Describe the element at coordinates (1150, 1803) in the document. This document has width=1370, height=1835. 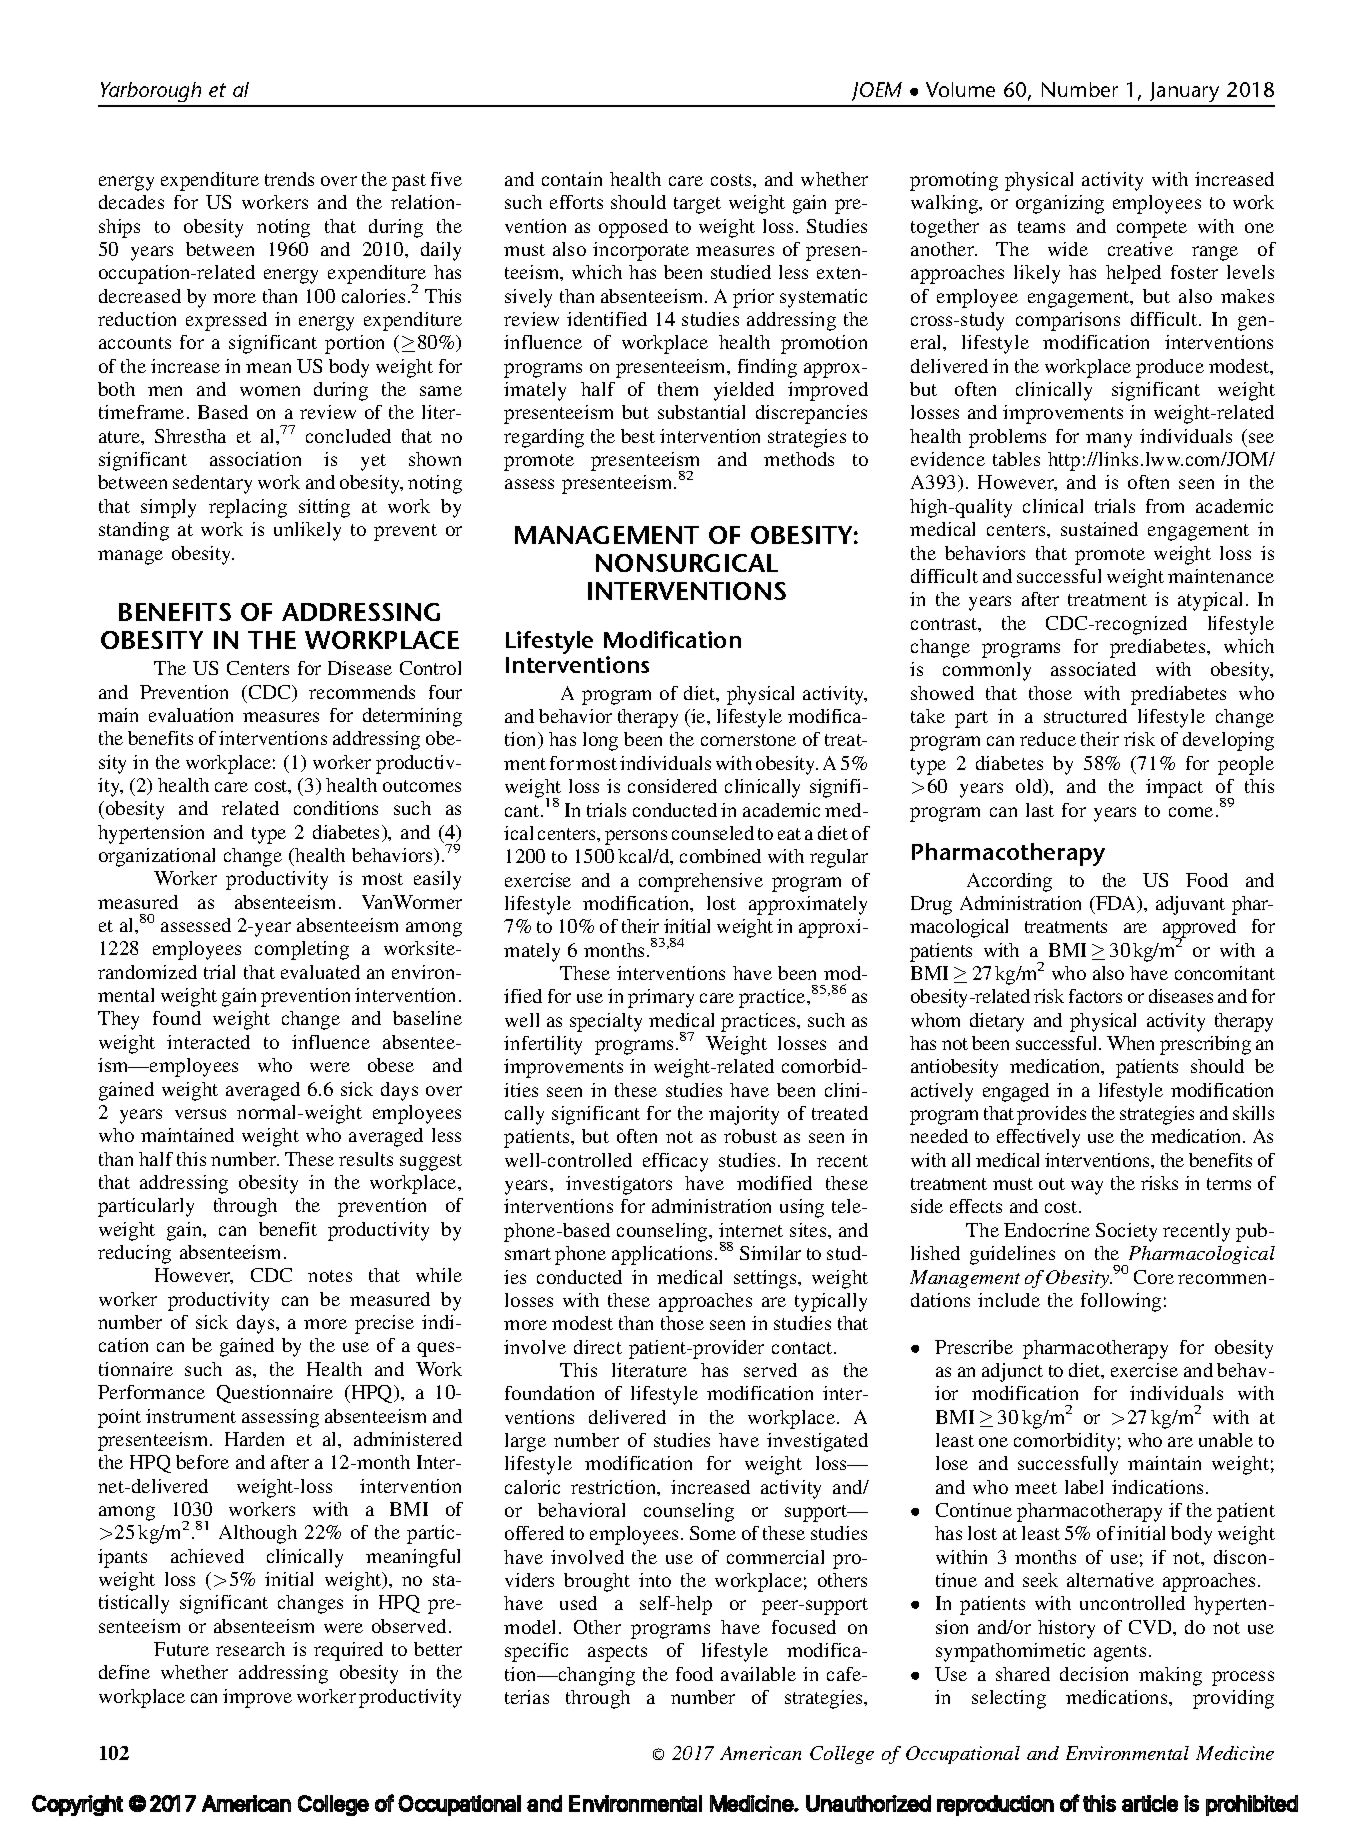
I see `article` at that location.
